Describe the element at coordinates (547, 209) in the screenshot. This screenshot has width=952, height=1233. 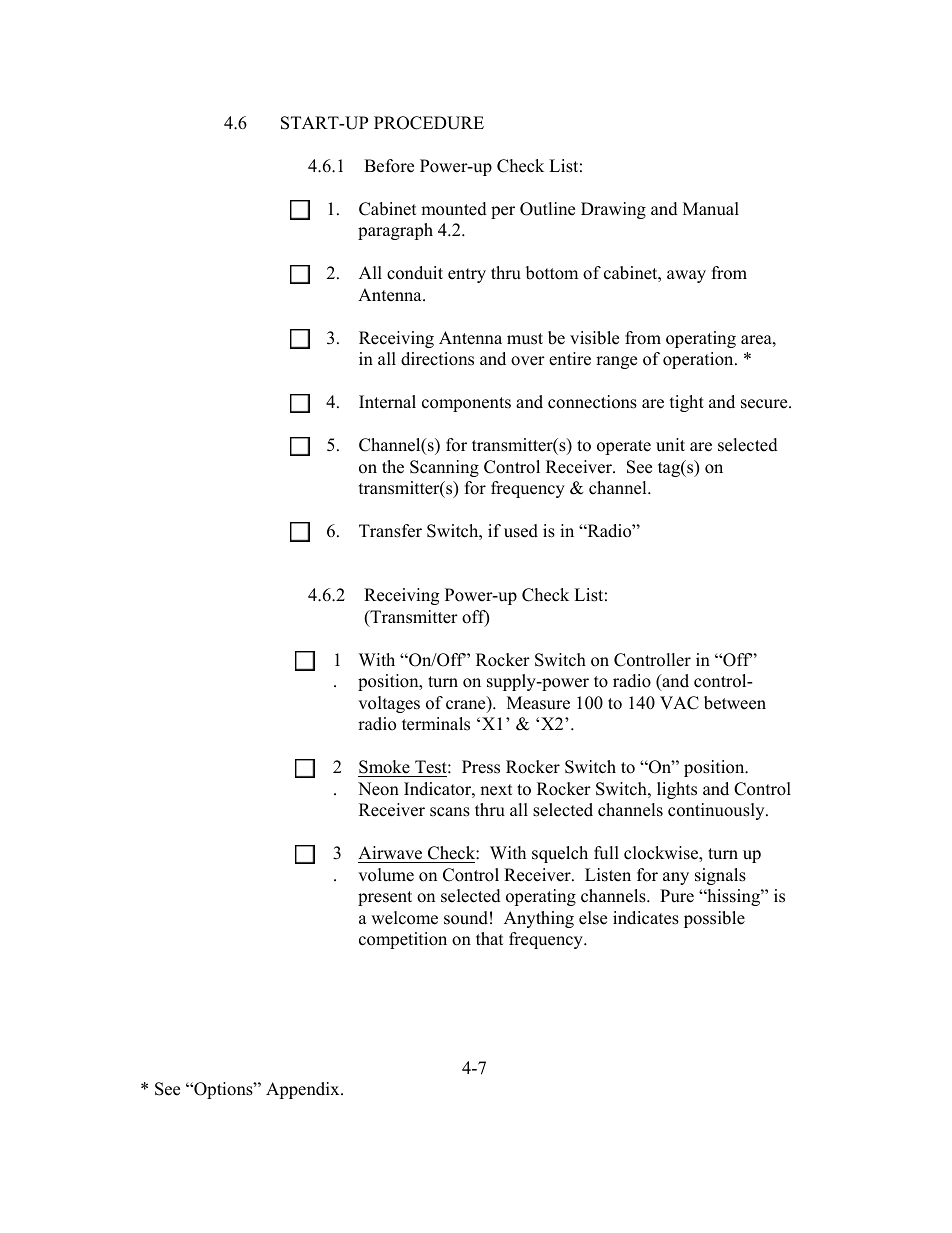
I see `Outline` at that location.
